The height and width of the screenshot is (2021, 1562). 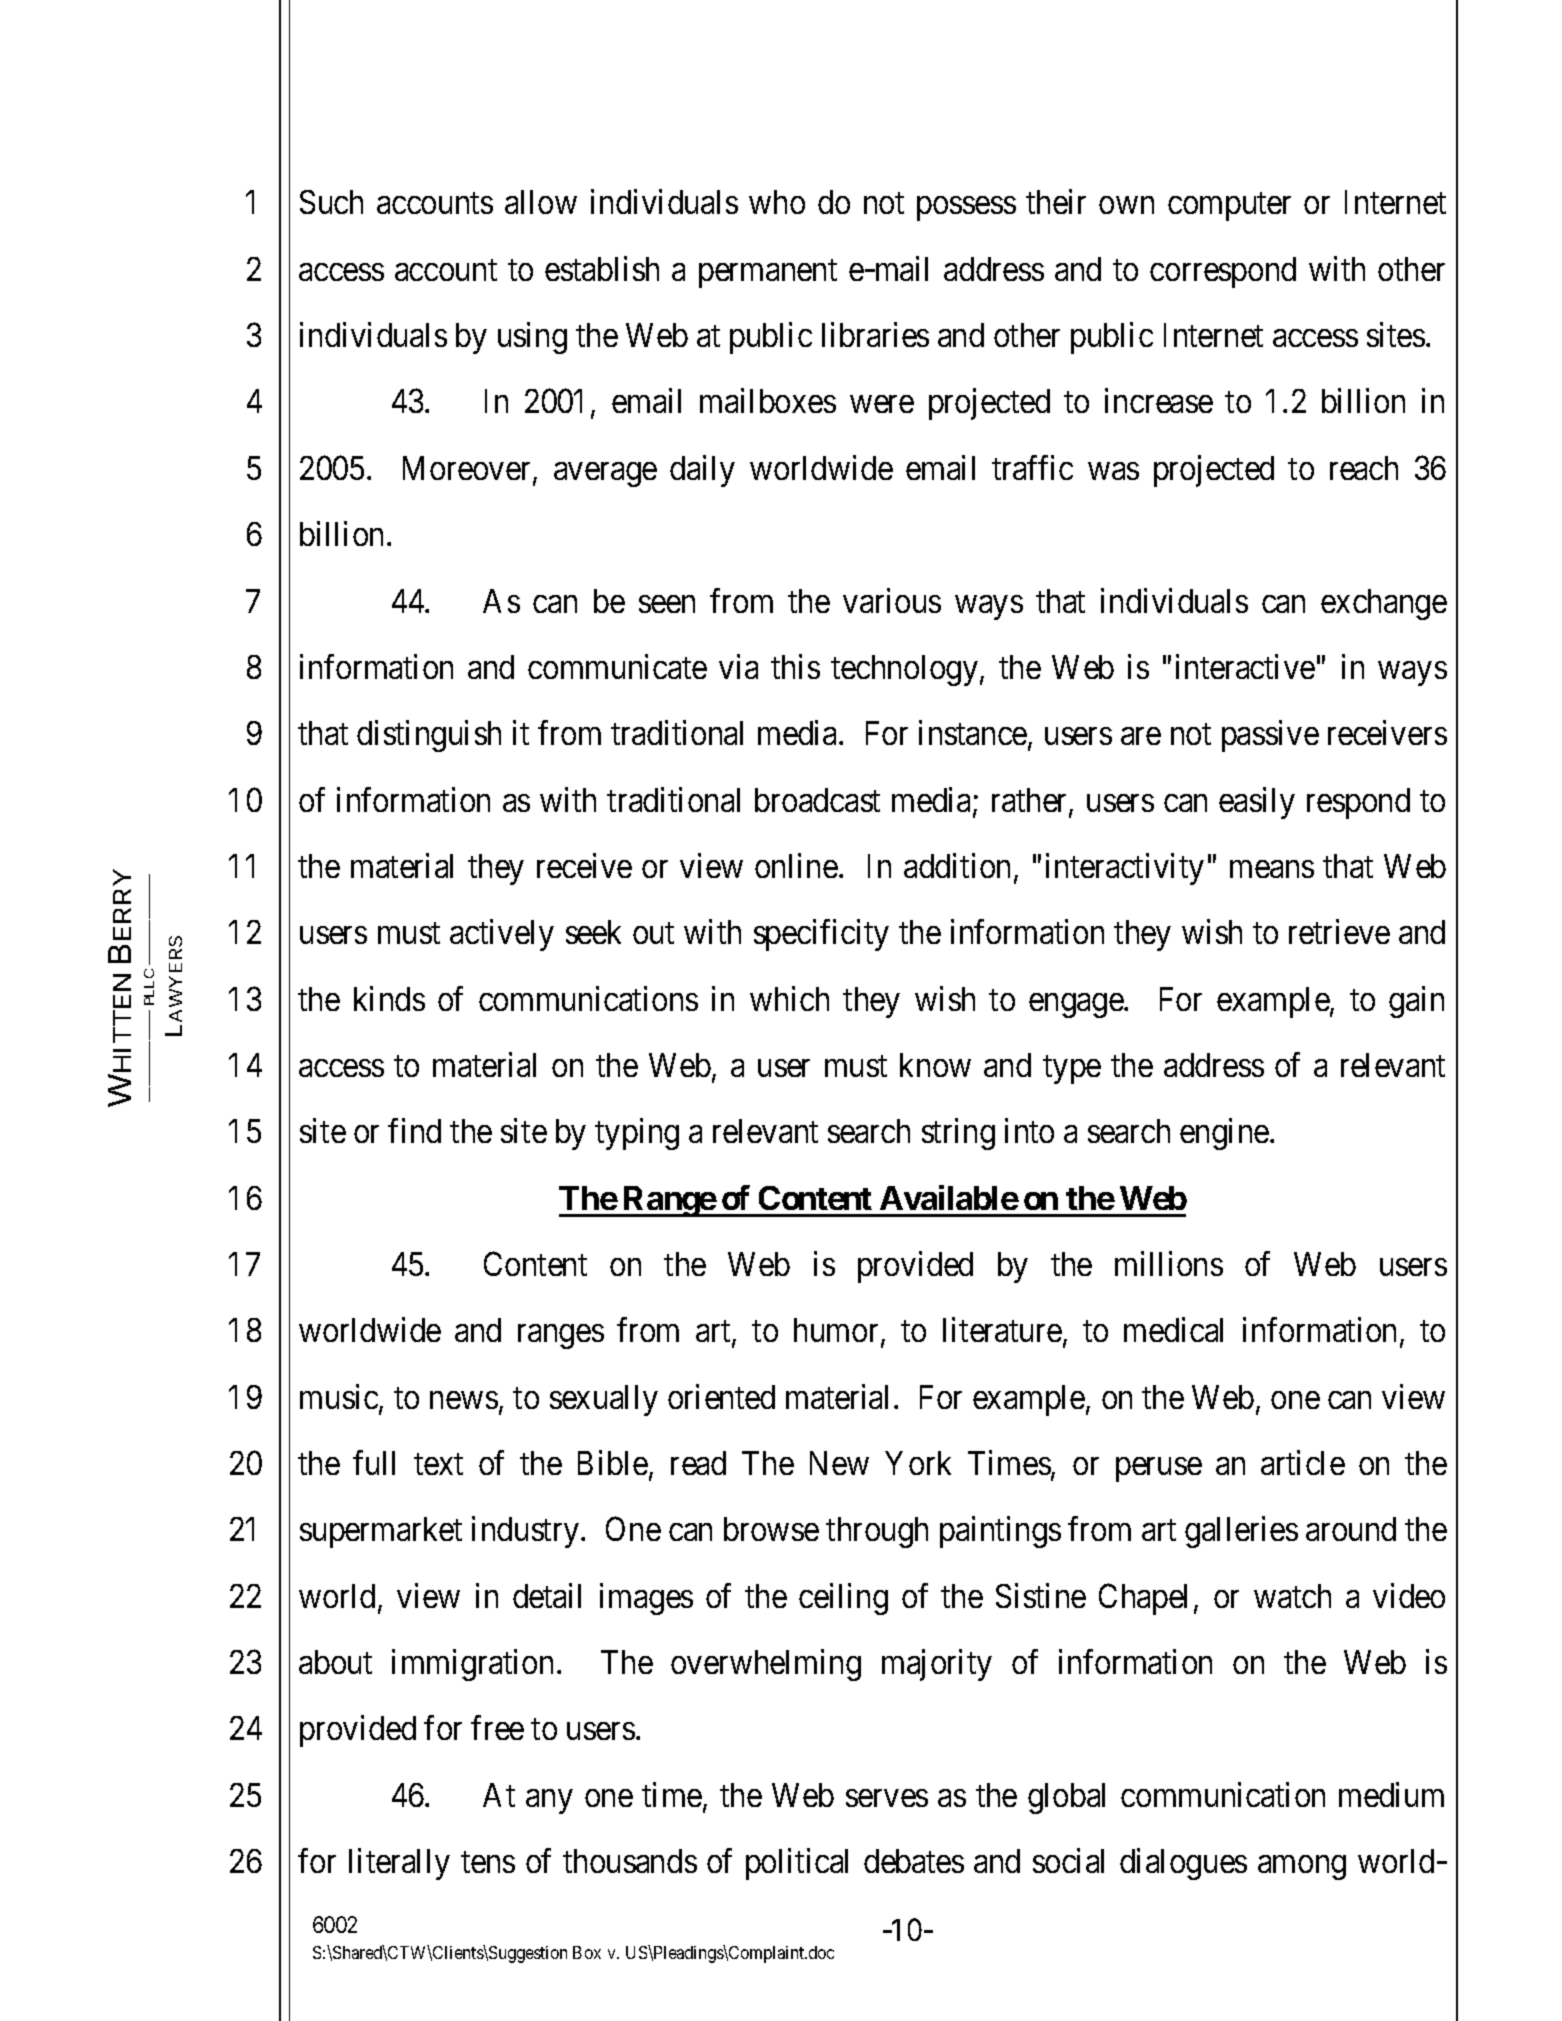 What do you see at coordinates (488, 1862) in the screenshot?
I see `tens` at bounding box center [488, 1862].
